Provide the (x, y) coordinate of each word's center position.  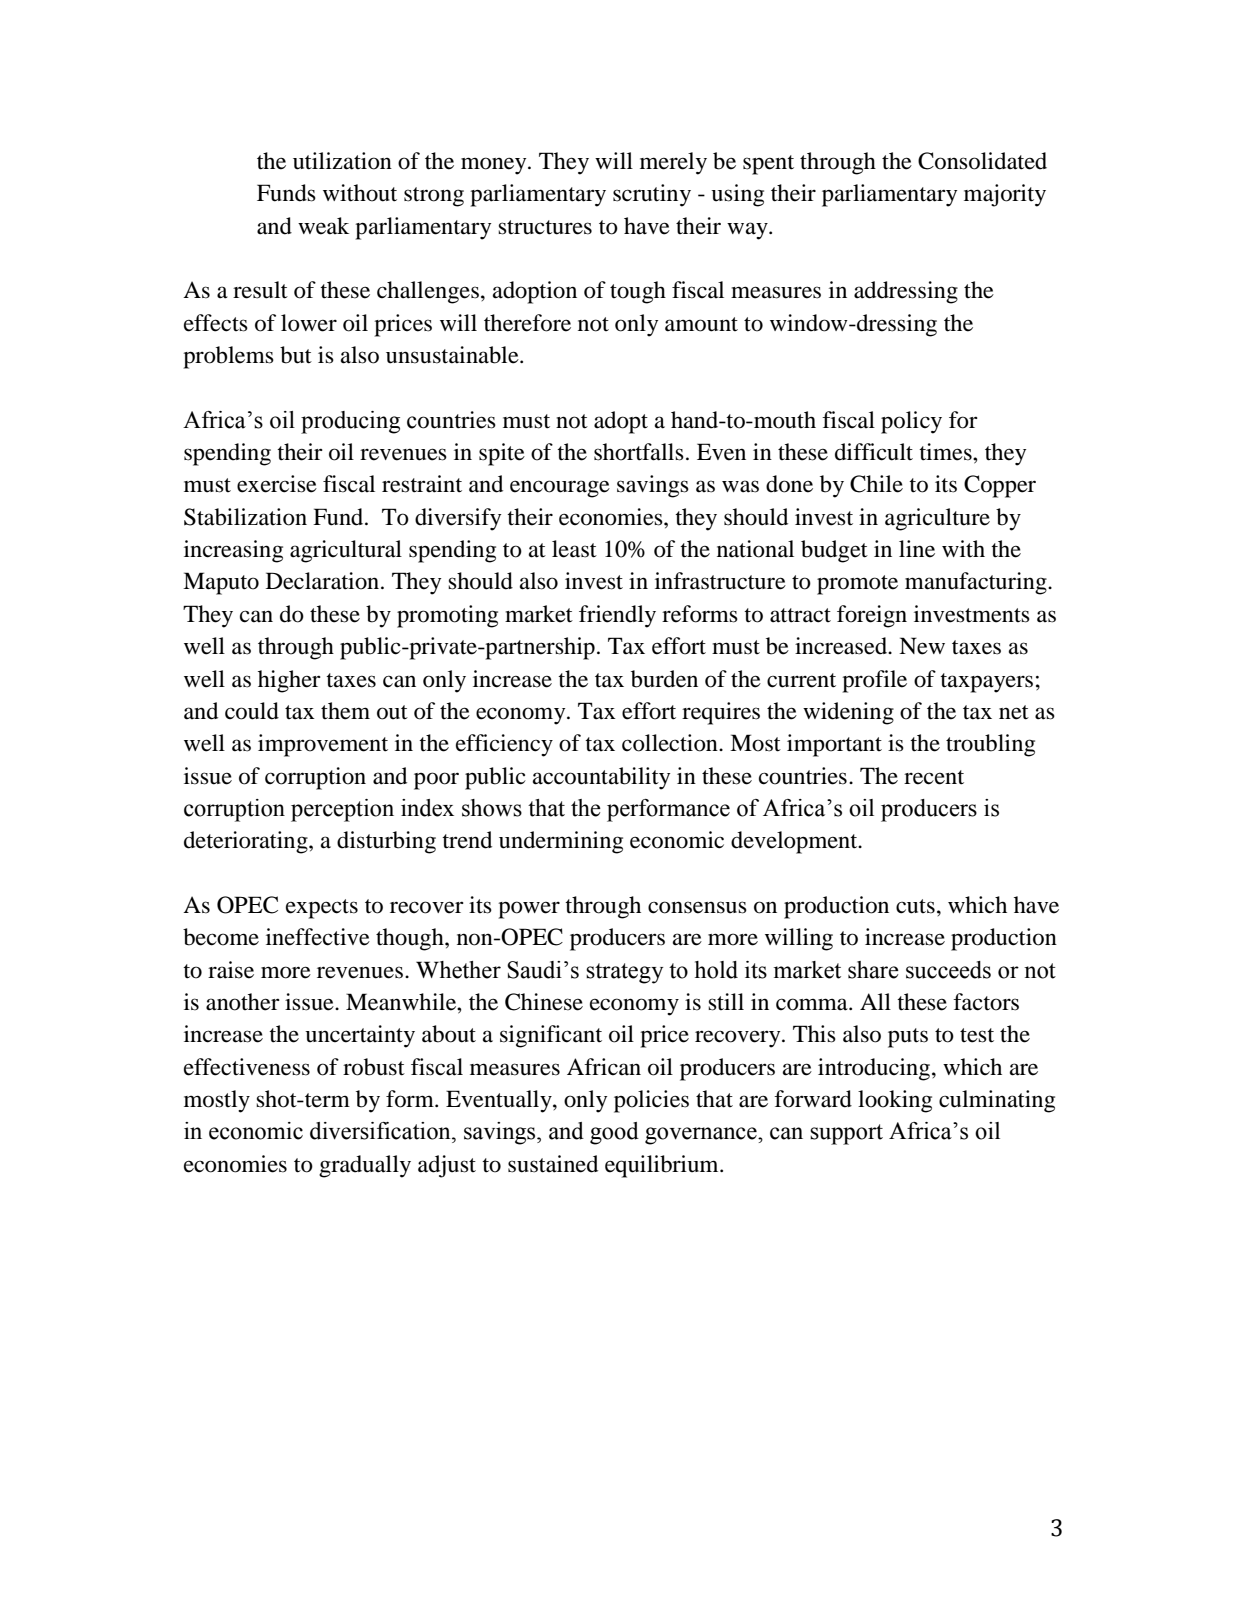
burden (664, 679)
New (922, 646)
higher (289, 681)
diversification (381, 1131)
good (614, 1133)
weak (323, 226)
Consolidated (982, 161)
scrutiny (652, 195)
